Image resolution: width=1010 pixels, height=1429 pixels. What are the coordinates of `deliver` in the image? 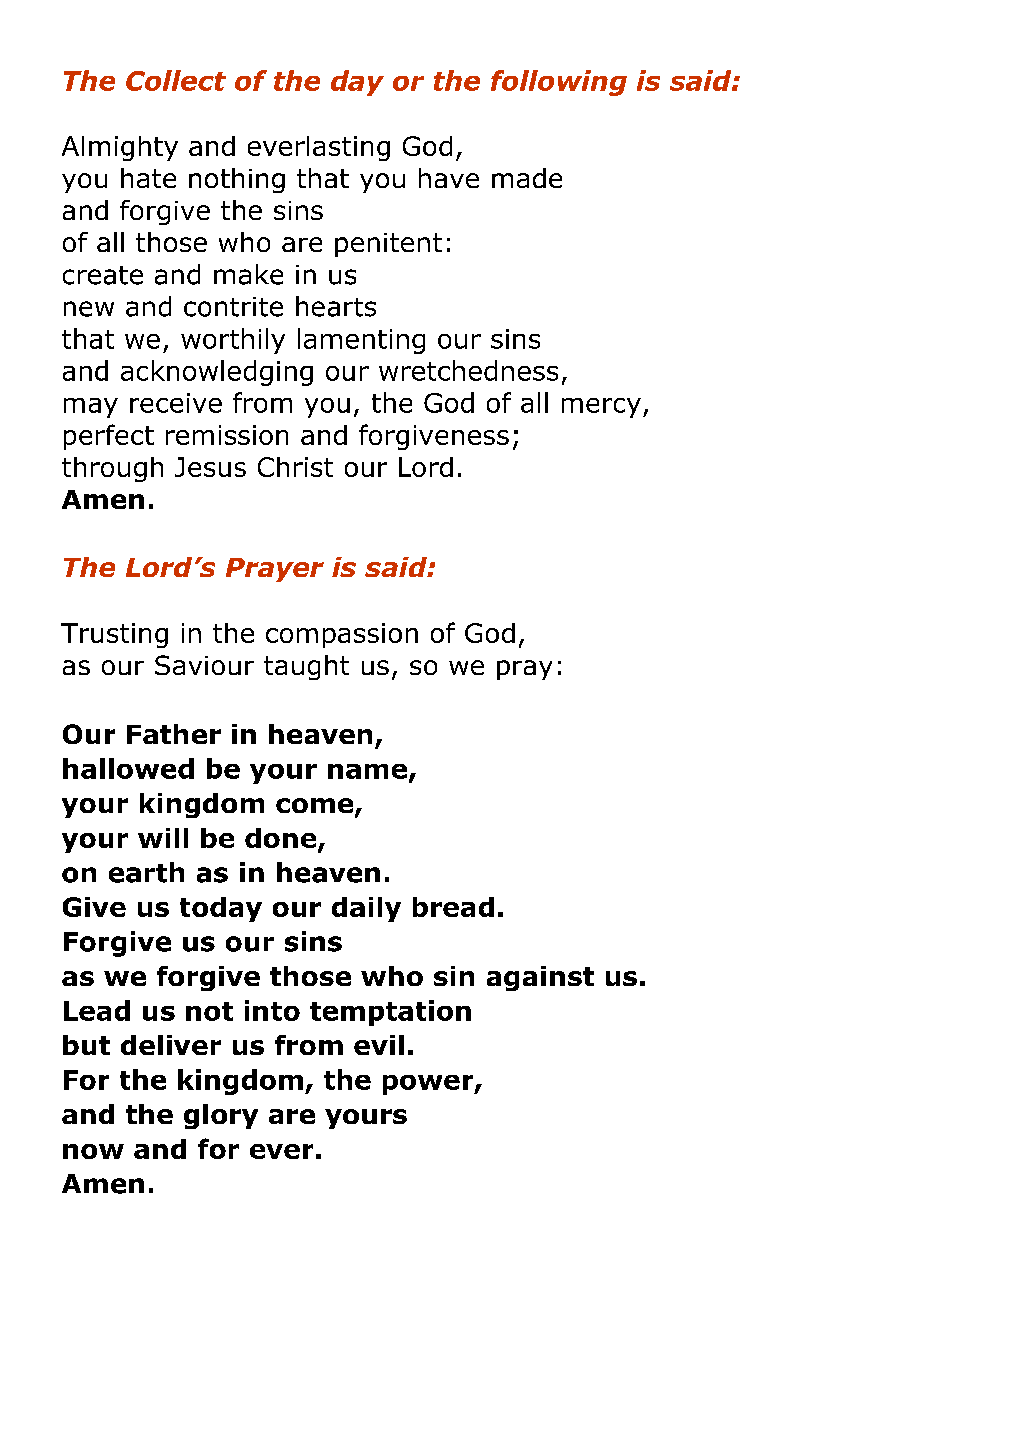 It's located at (171, 1045).
